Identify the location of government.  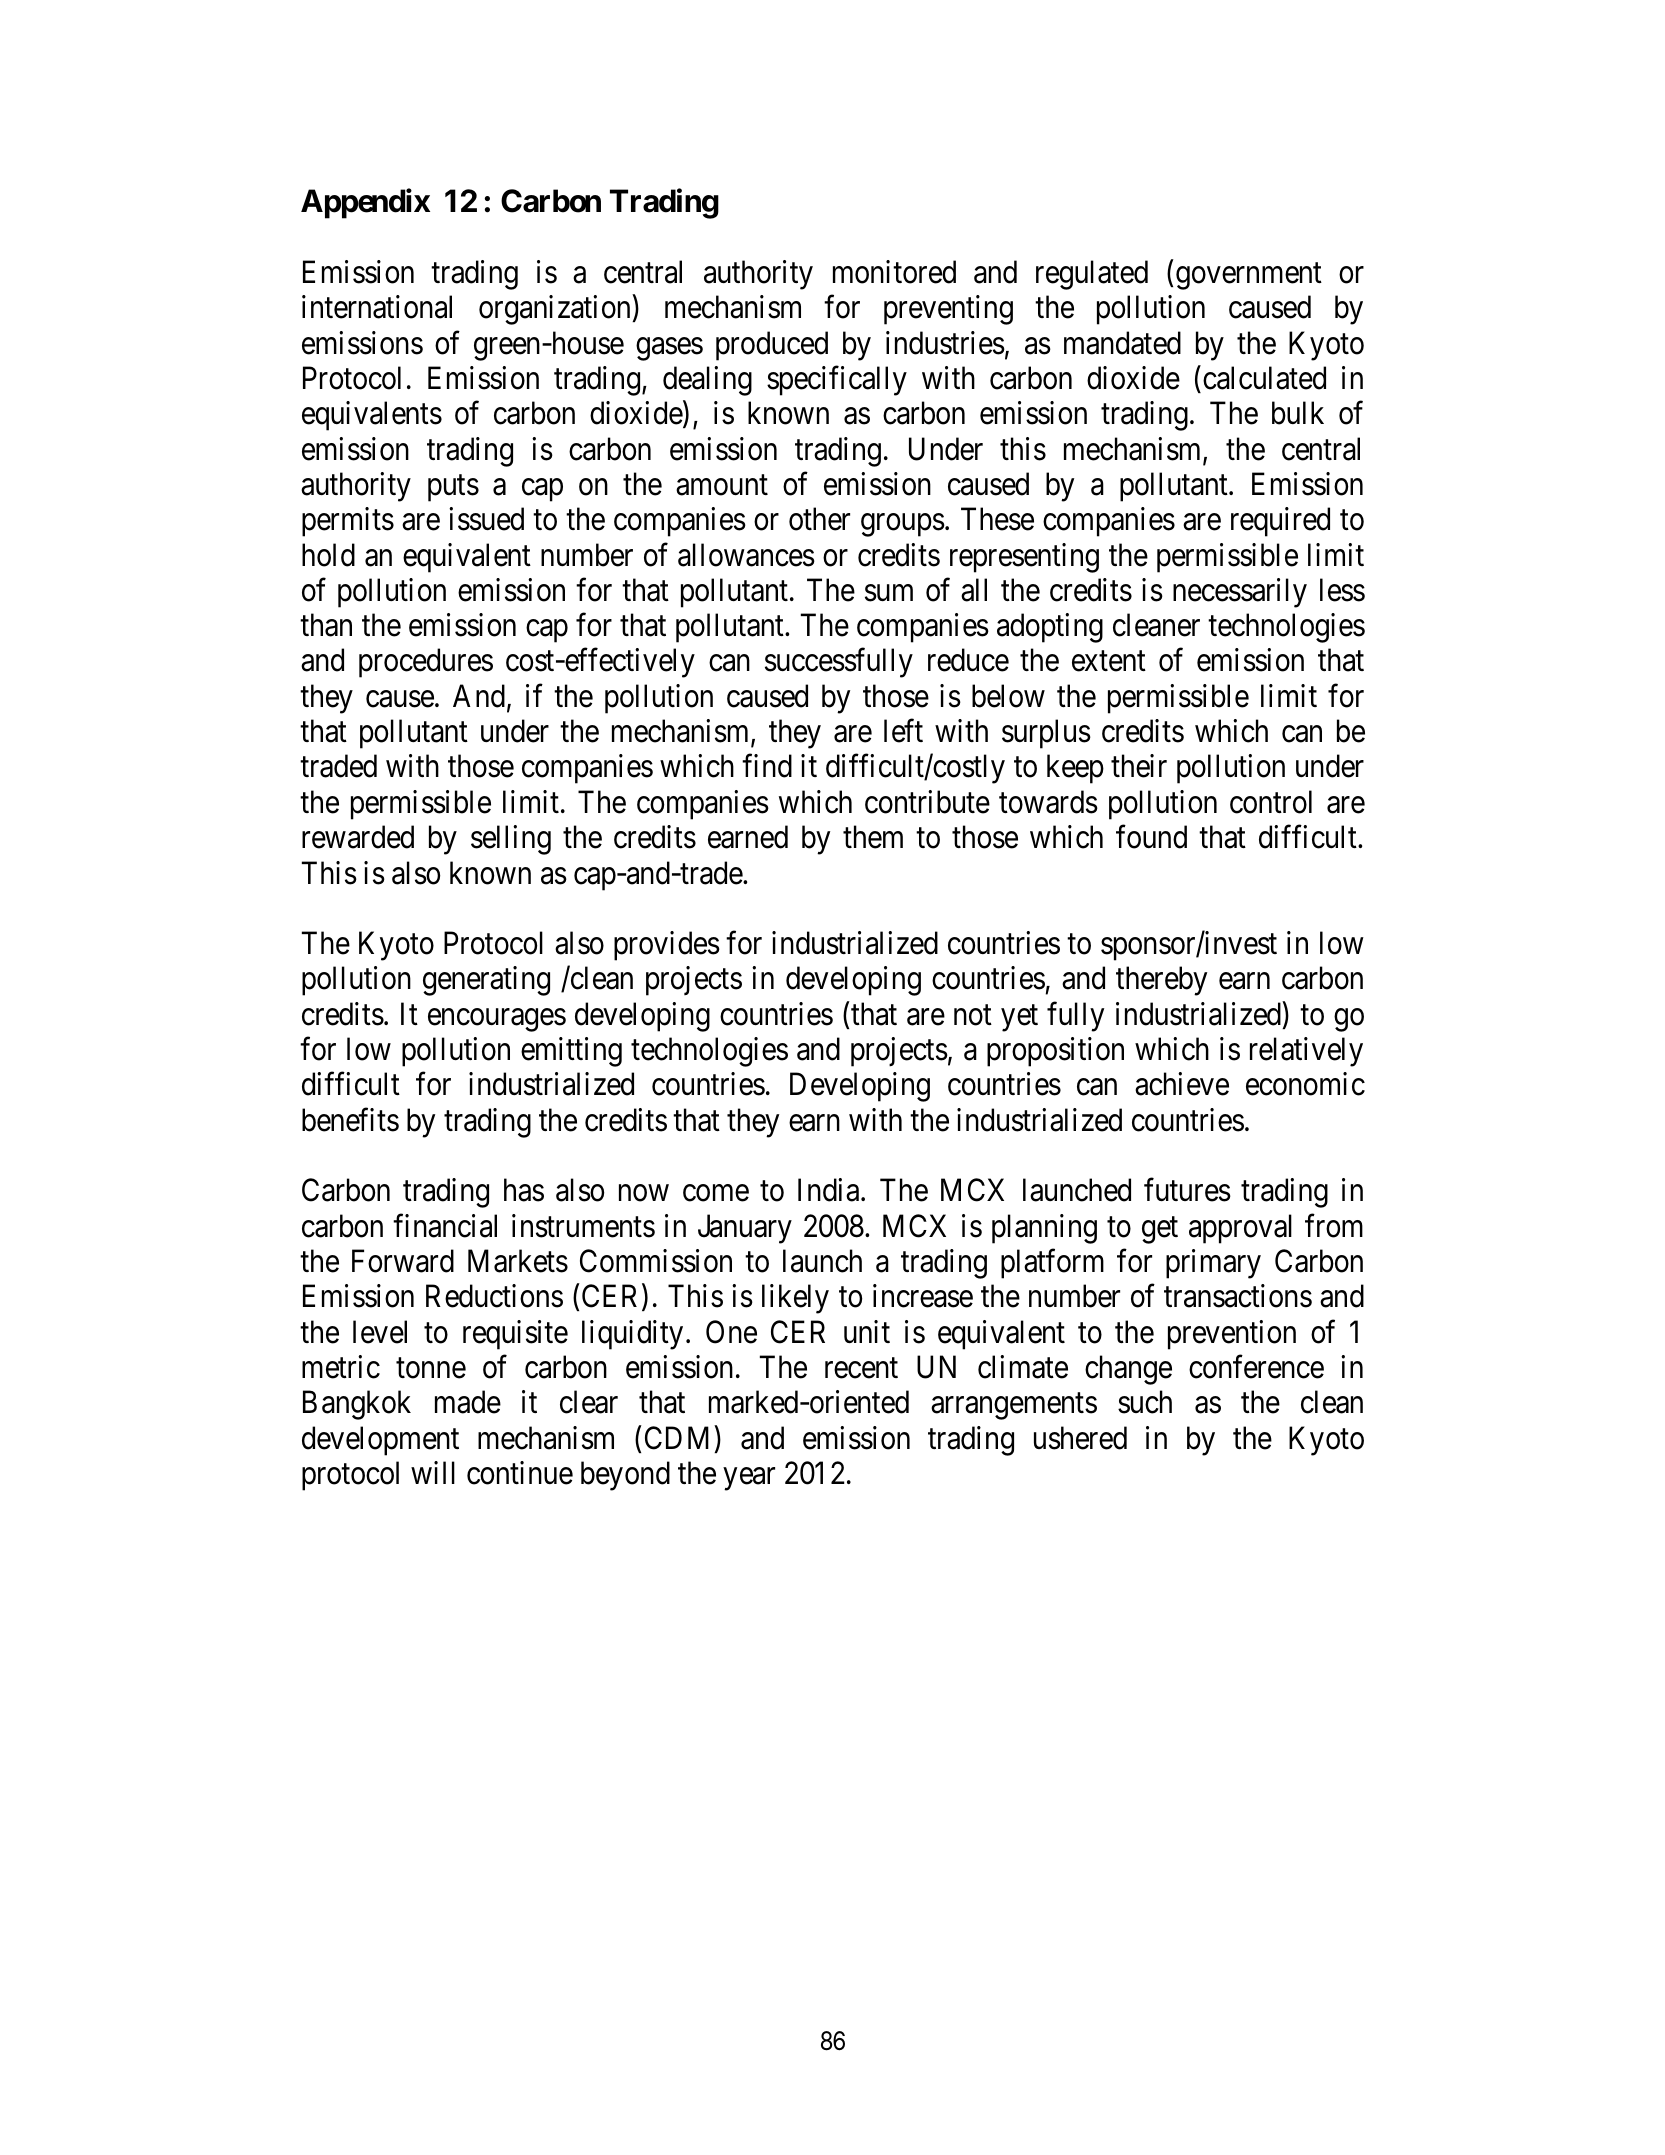
(1249, 276).
